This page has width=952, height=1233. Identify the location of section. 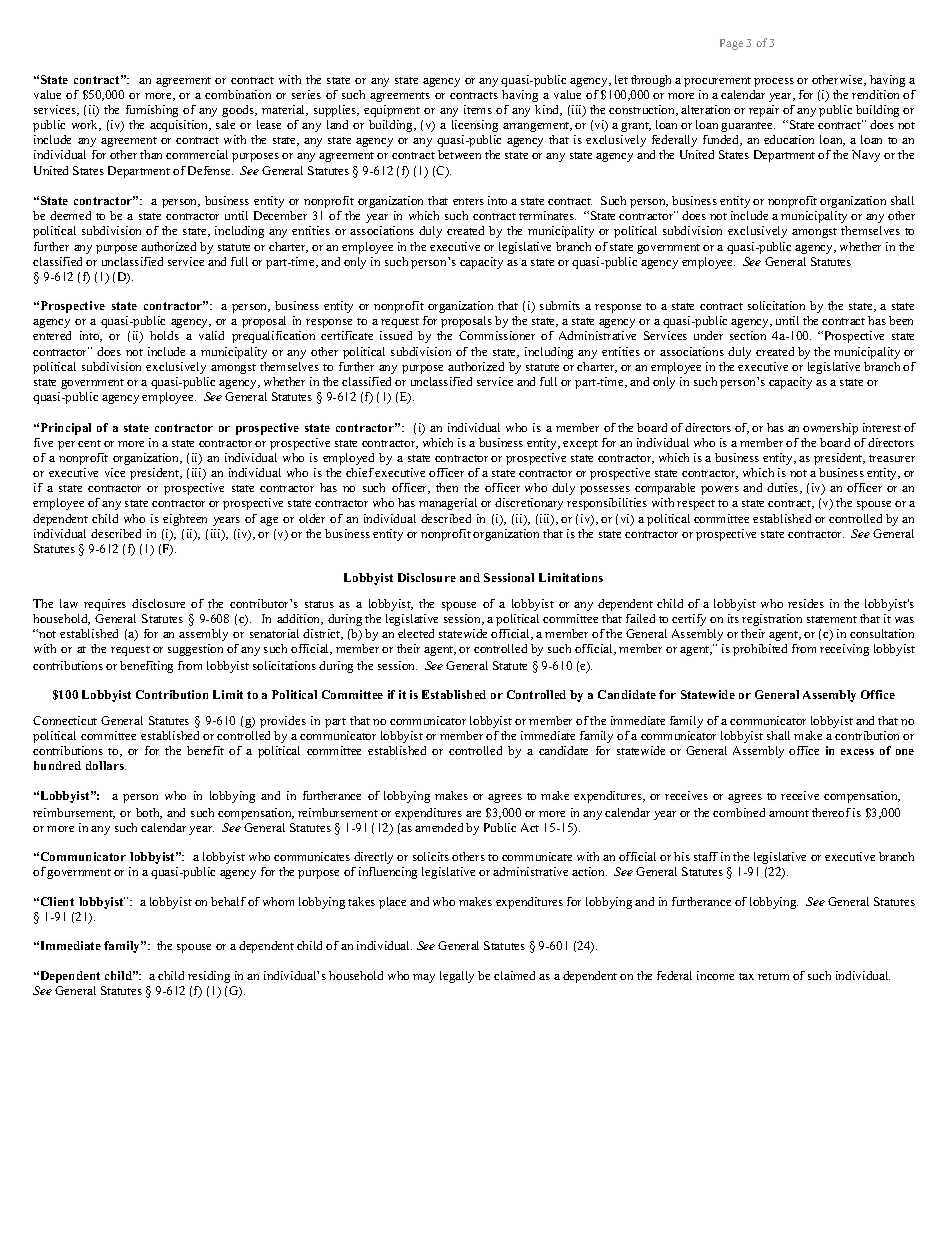
(748, 335).
